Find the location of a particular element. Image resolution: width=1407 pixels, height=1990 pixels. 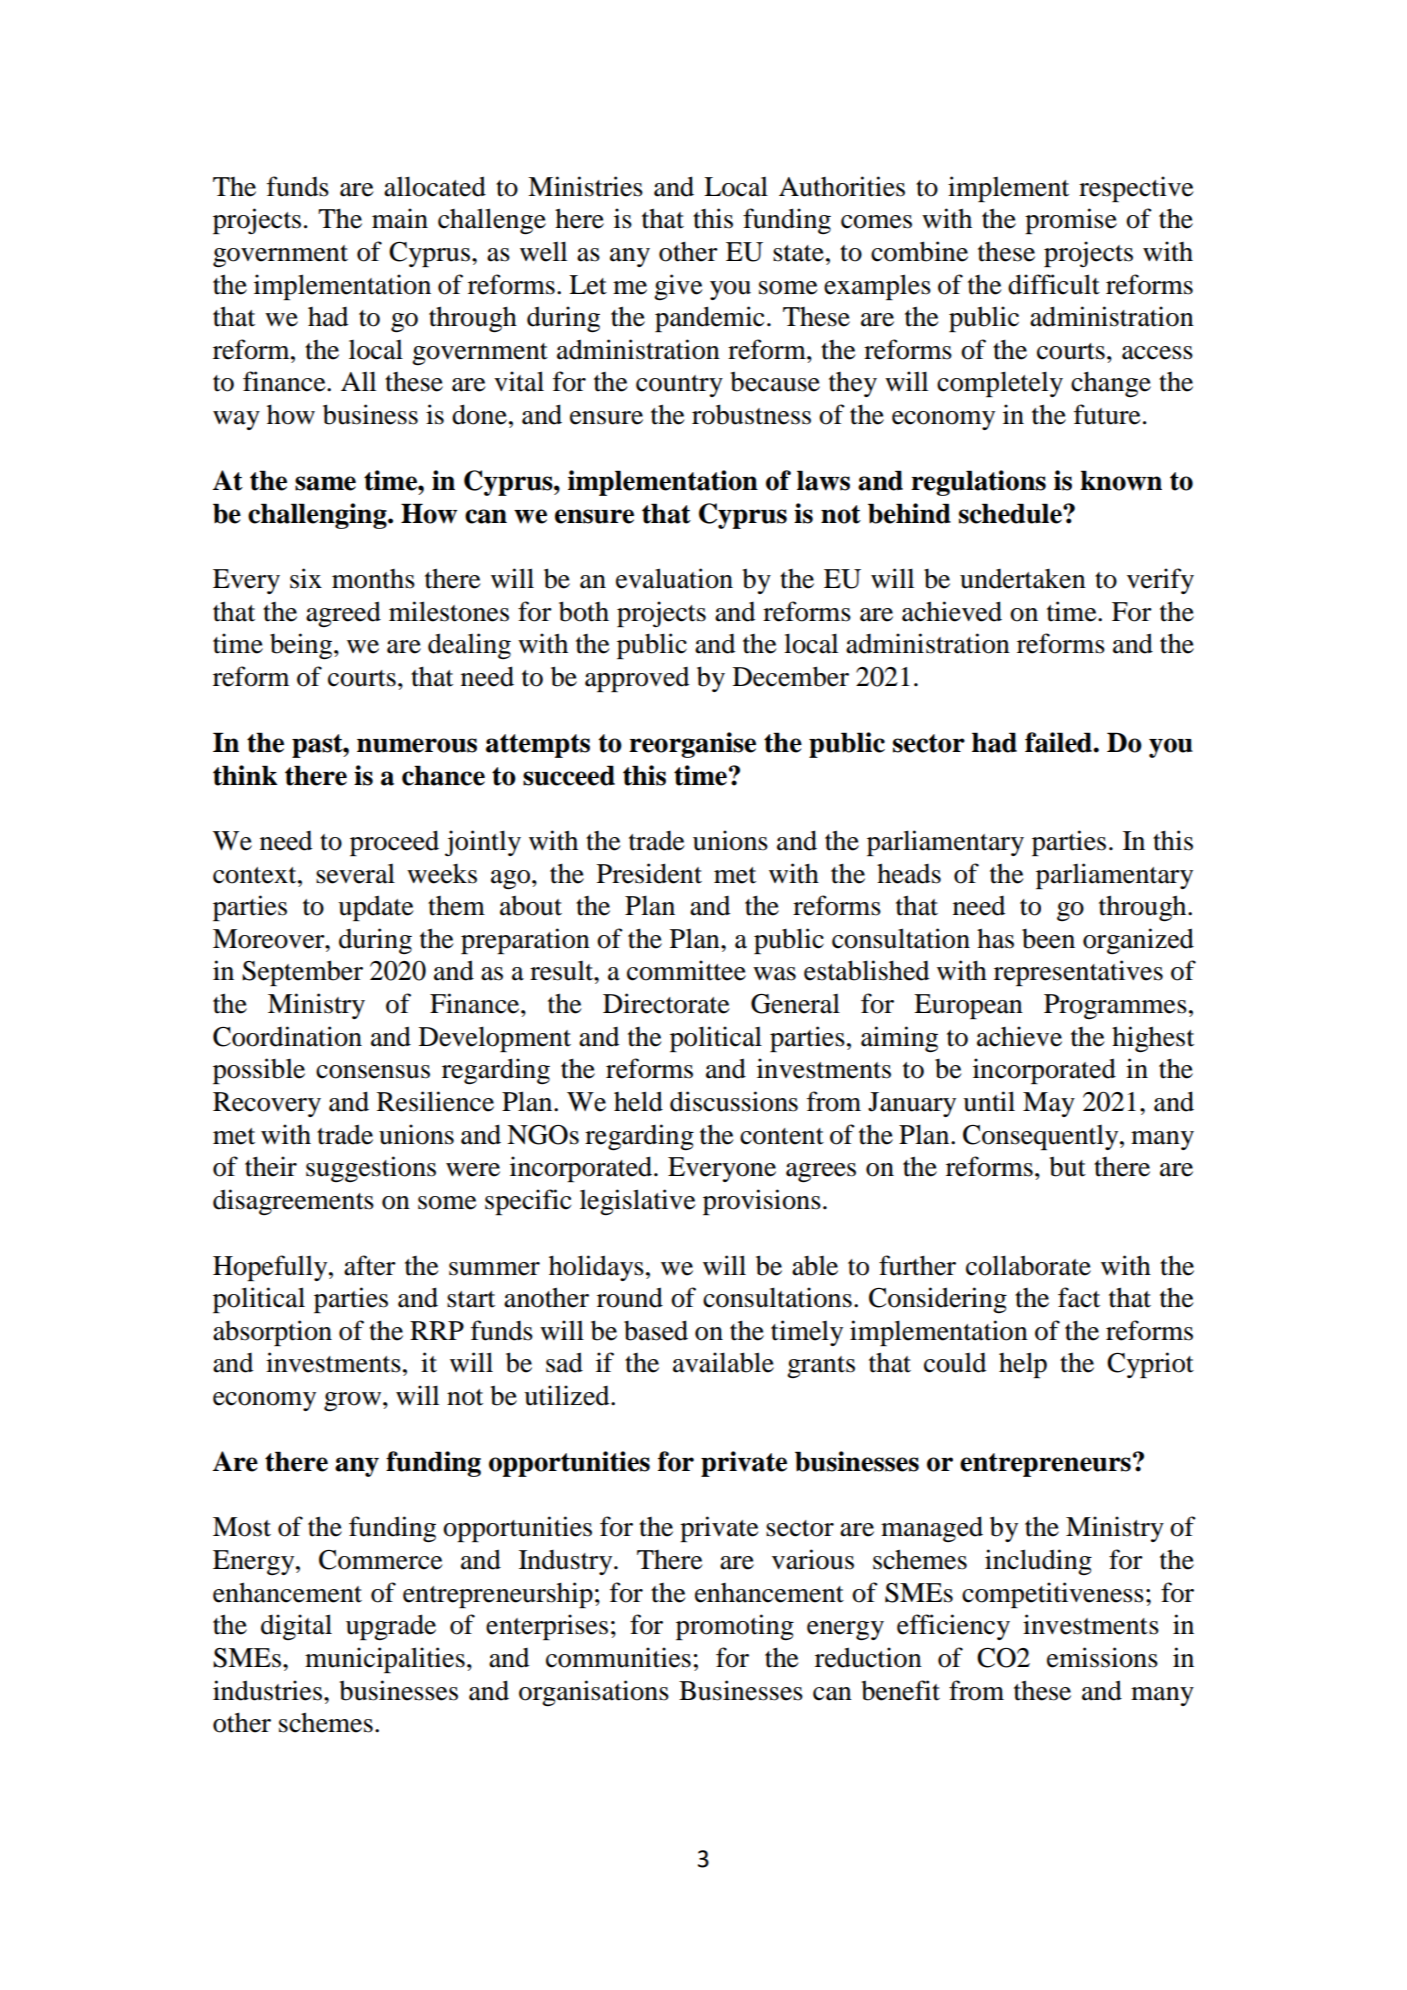

but is located at coordinates (1067, 1166).
